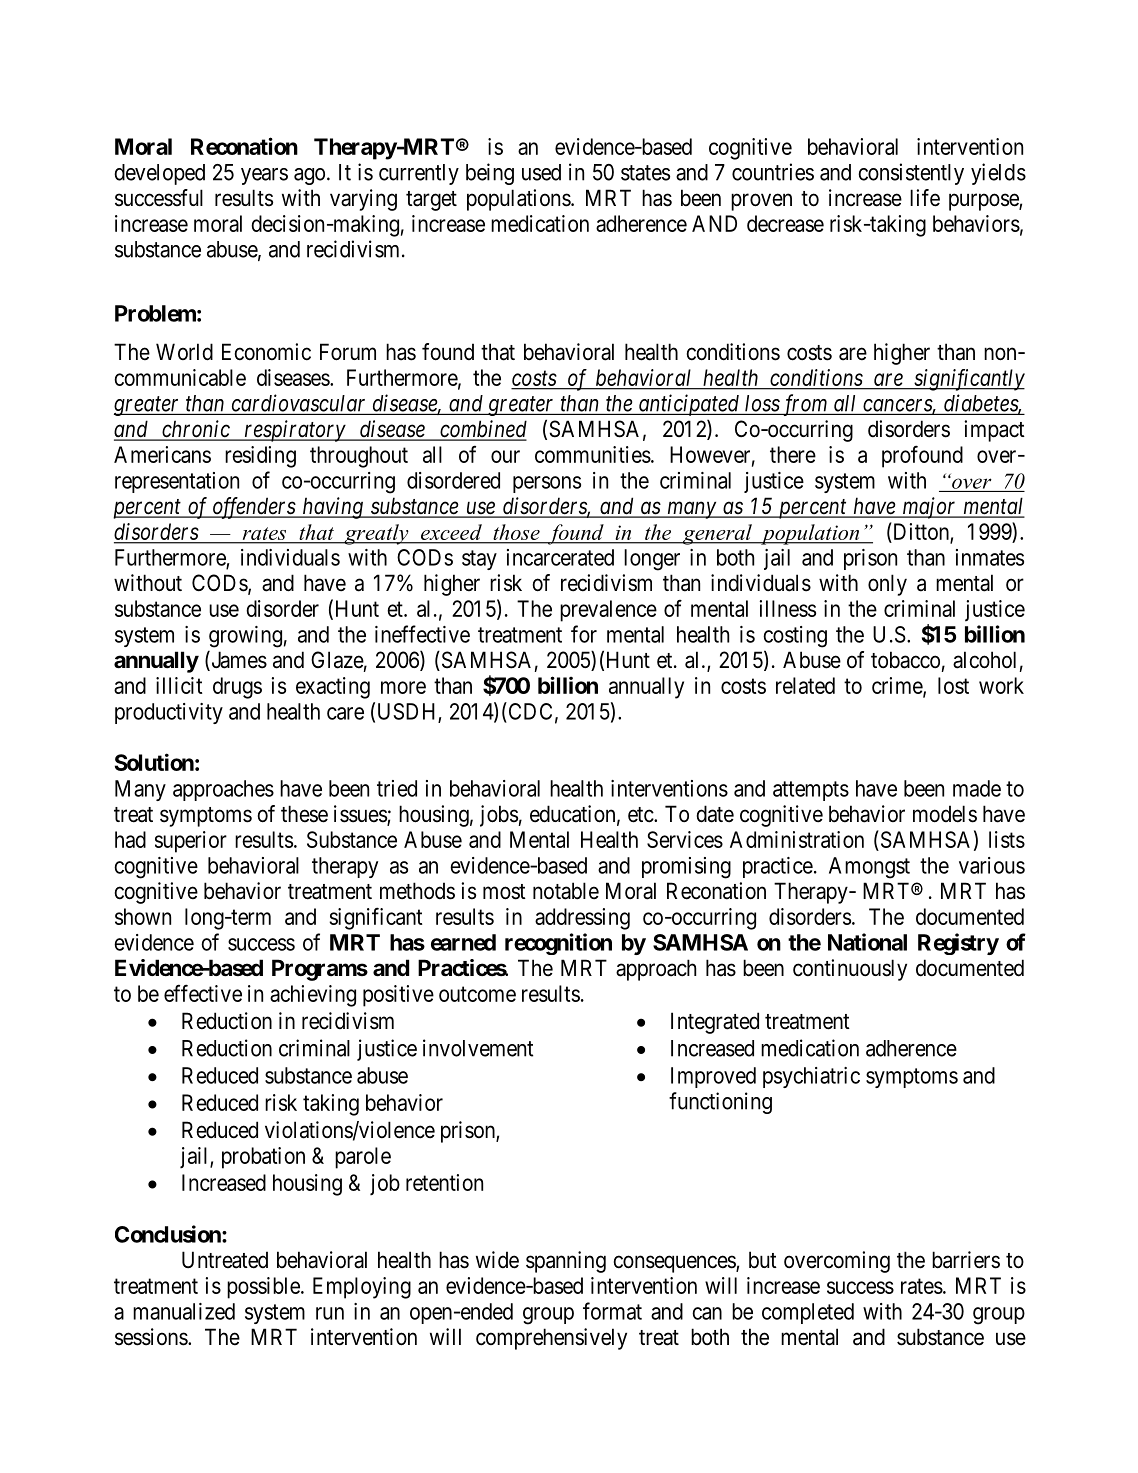 The height and width of the image is (1473, 1138). Describe the element at coordinates (966, 1260) in the image. I see `barriers` at that location.
